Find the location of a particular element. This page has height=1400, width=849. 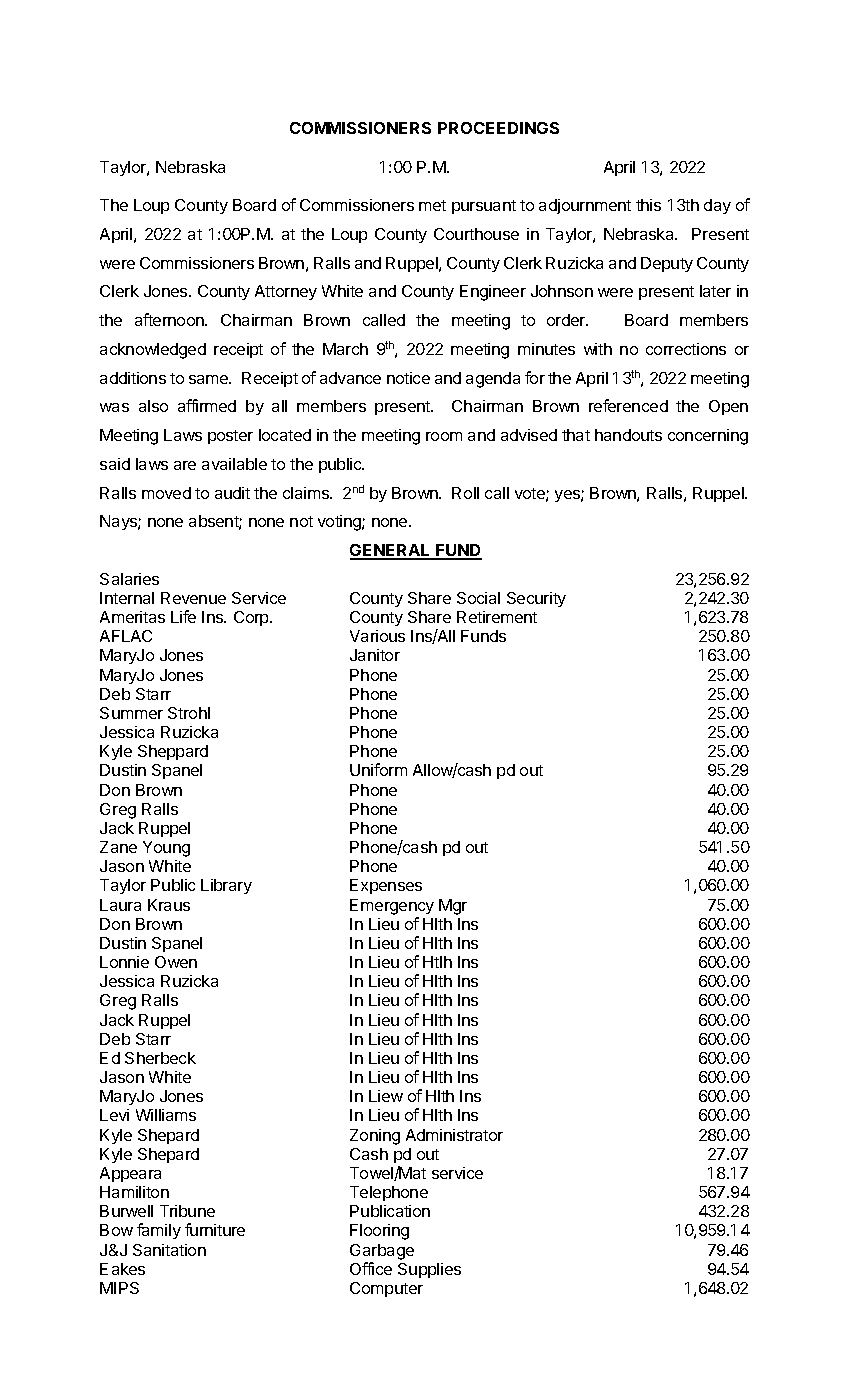

met is located at coordinates (432, 205).
